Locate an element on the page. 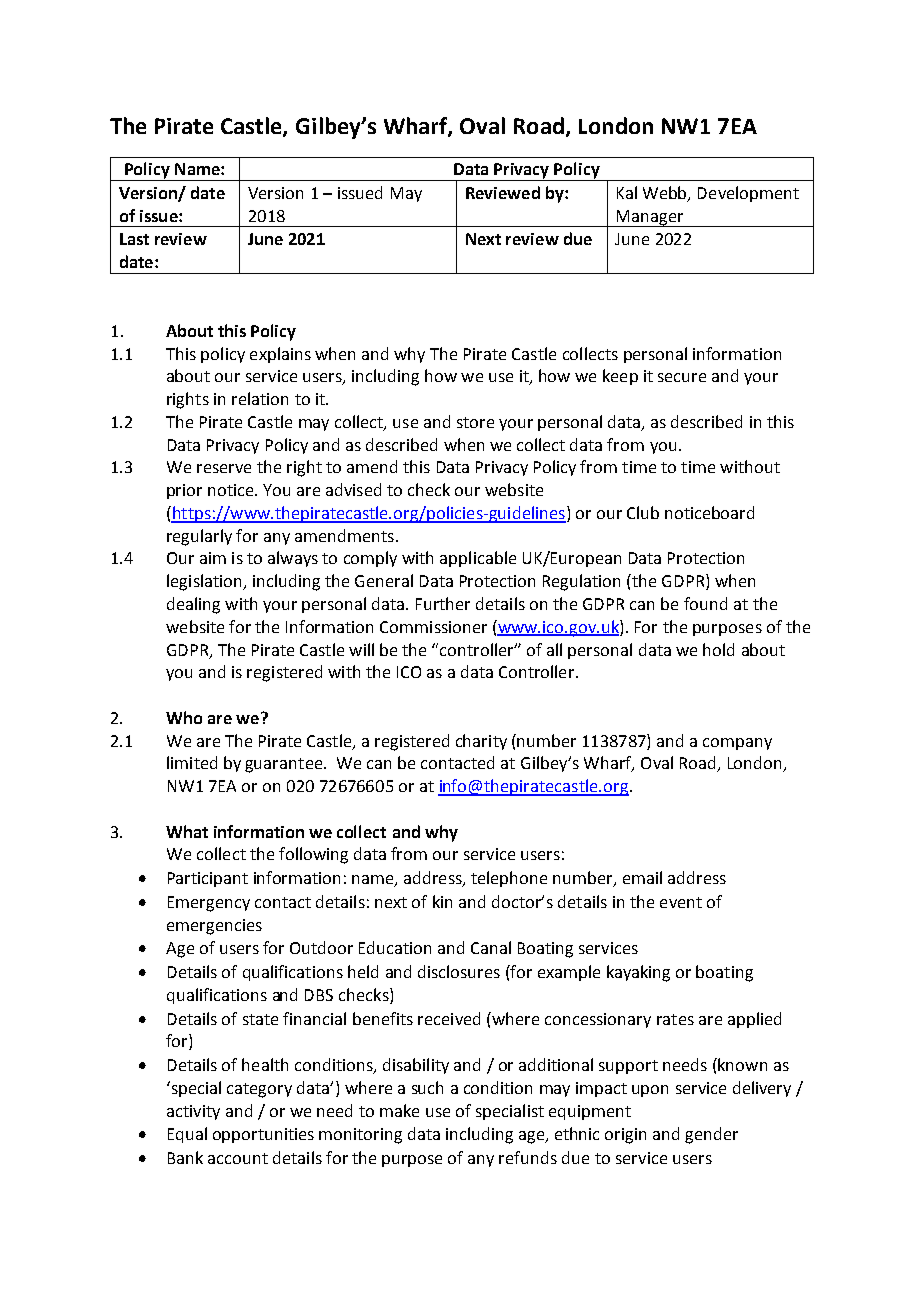 This document has height=1308, width=924. Last is located at coordinates (134, 239).
